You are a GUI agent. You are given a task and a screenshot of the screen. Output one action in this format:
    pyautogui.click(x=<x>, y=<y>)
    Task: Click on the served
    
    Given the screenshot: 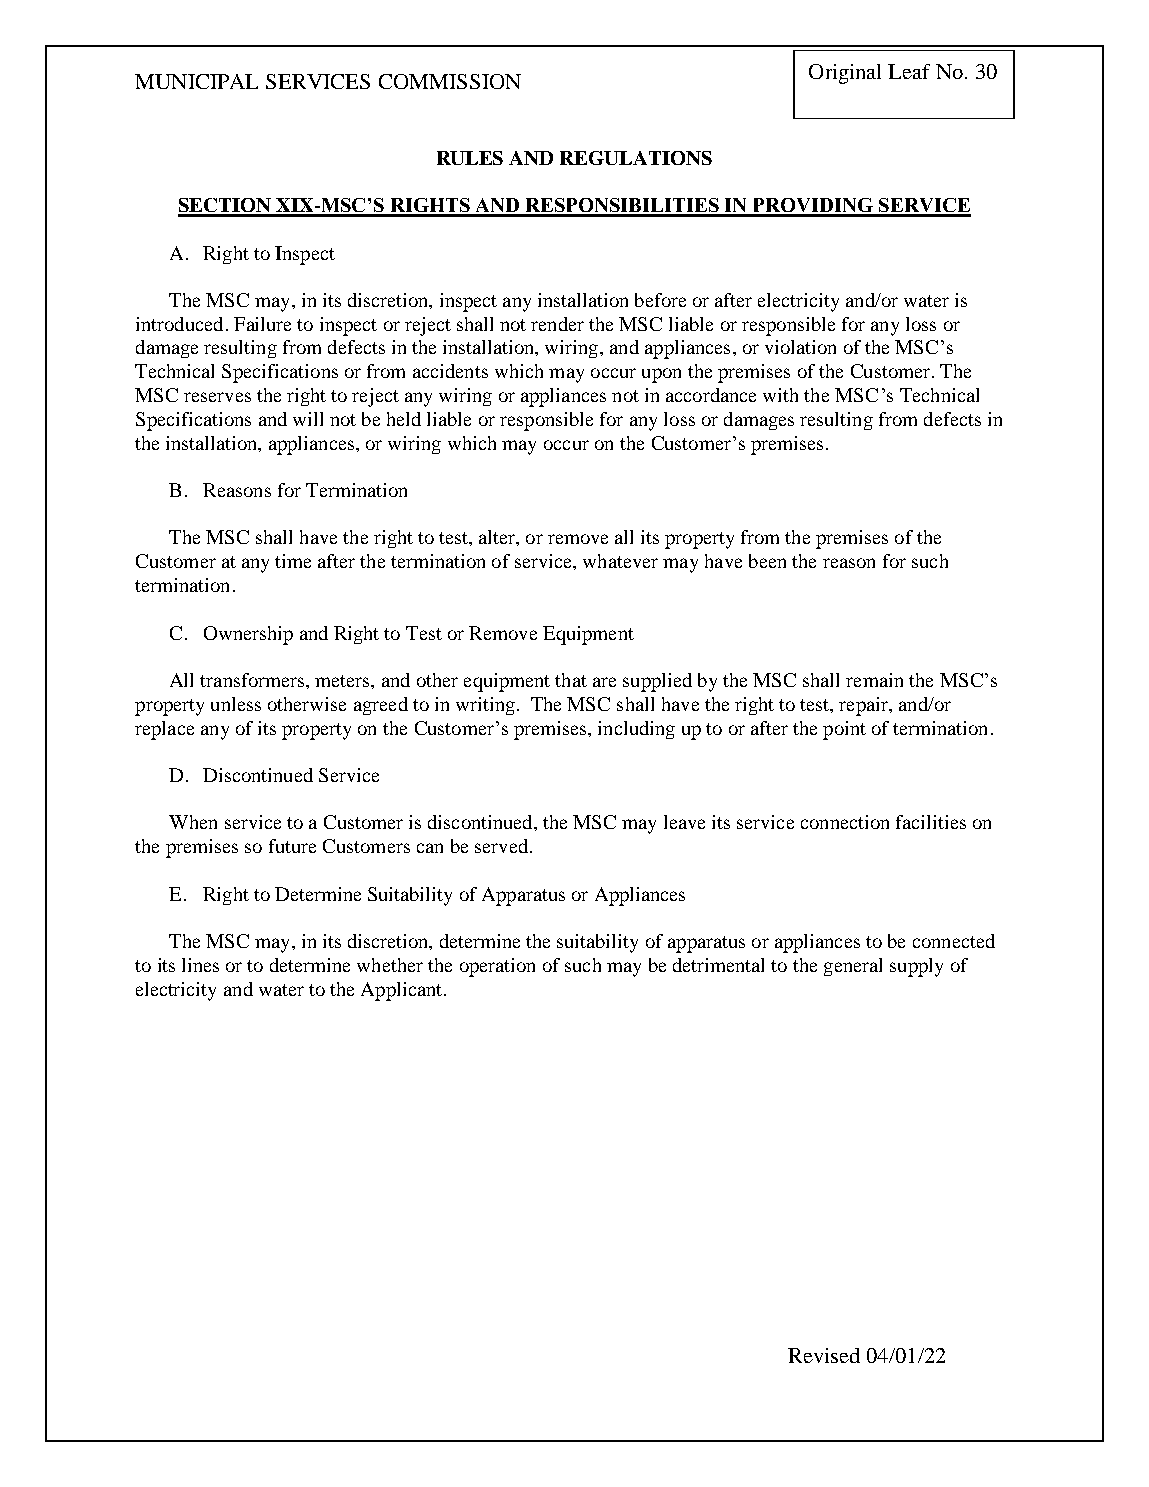 What is the action you would take?
    pyautogui.click(x=503, y=846)
